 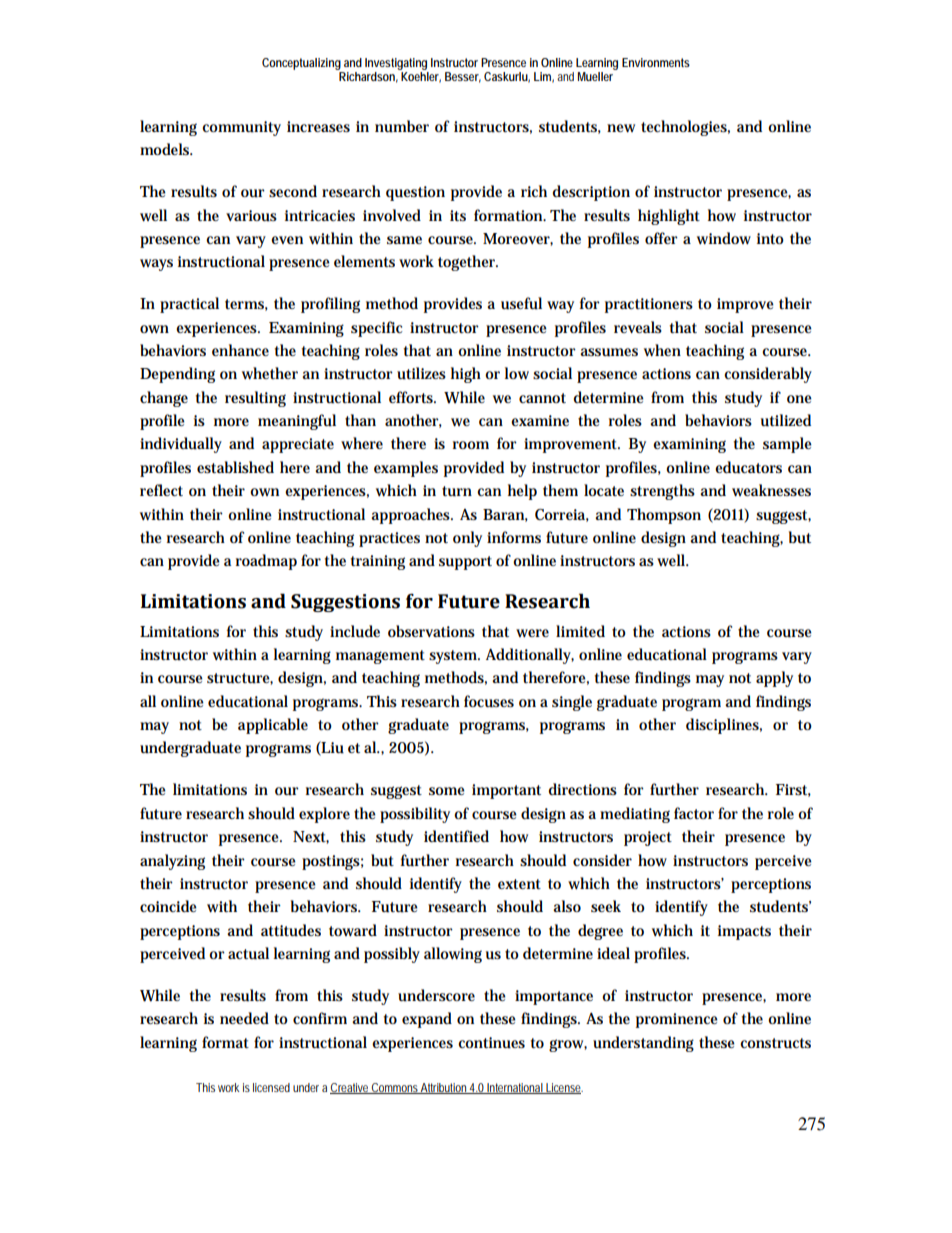 I want to click on room, so click(x=471, y=445).
